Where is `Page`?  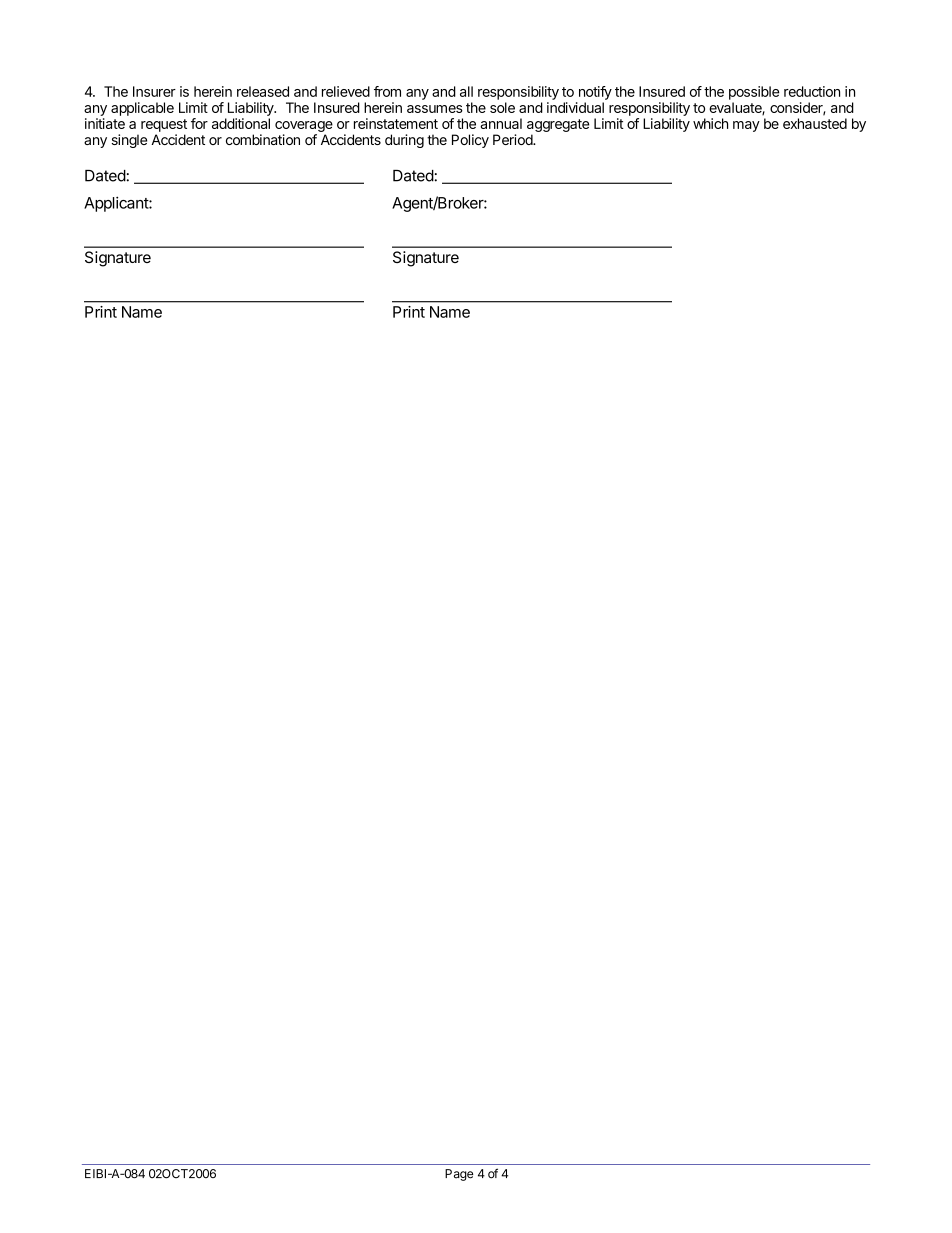
Page is located at coordinates (459, 1175).
